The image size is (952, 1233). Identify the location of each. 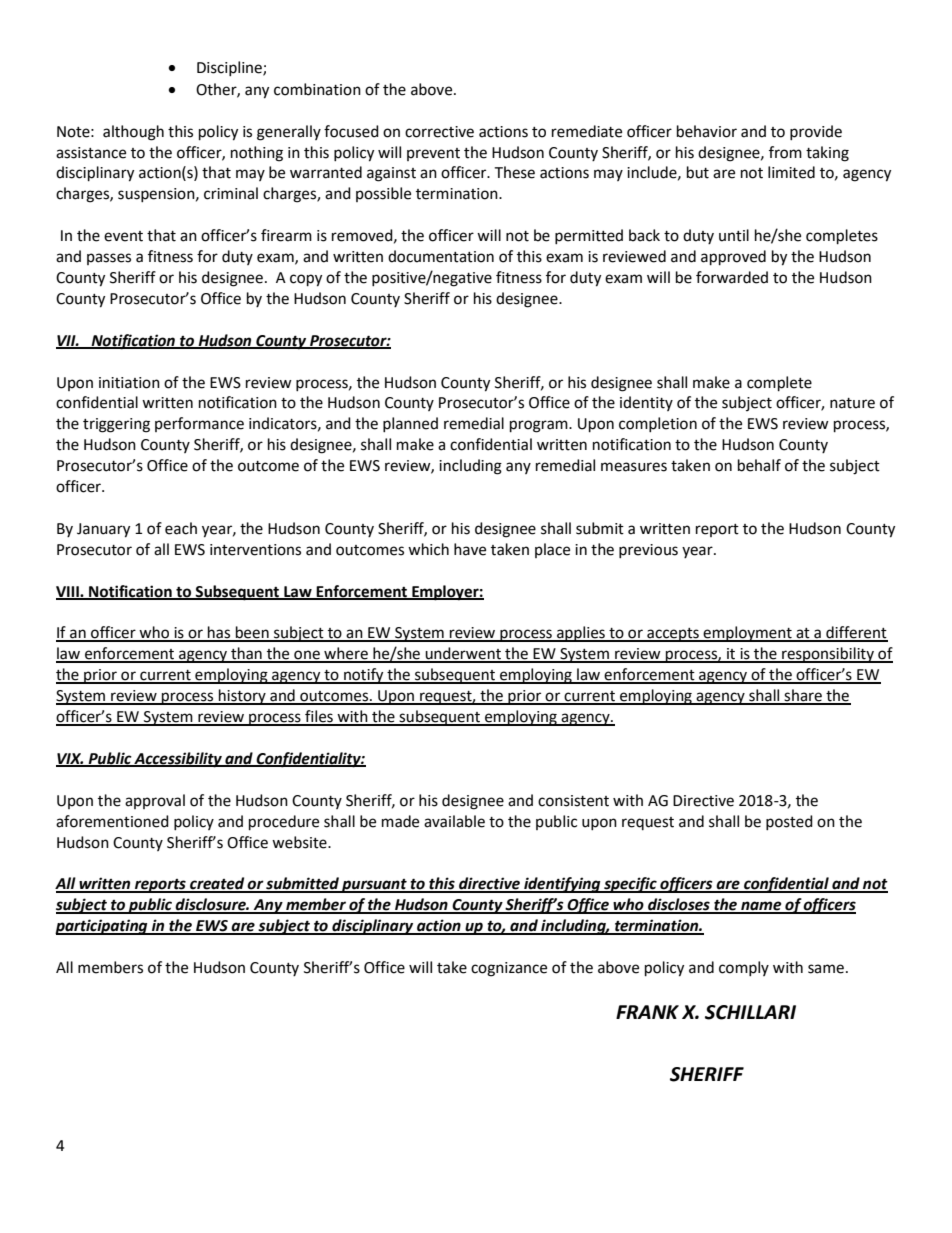
(181, 528).
